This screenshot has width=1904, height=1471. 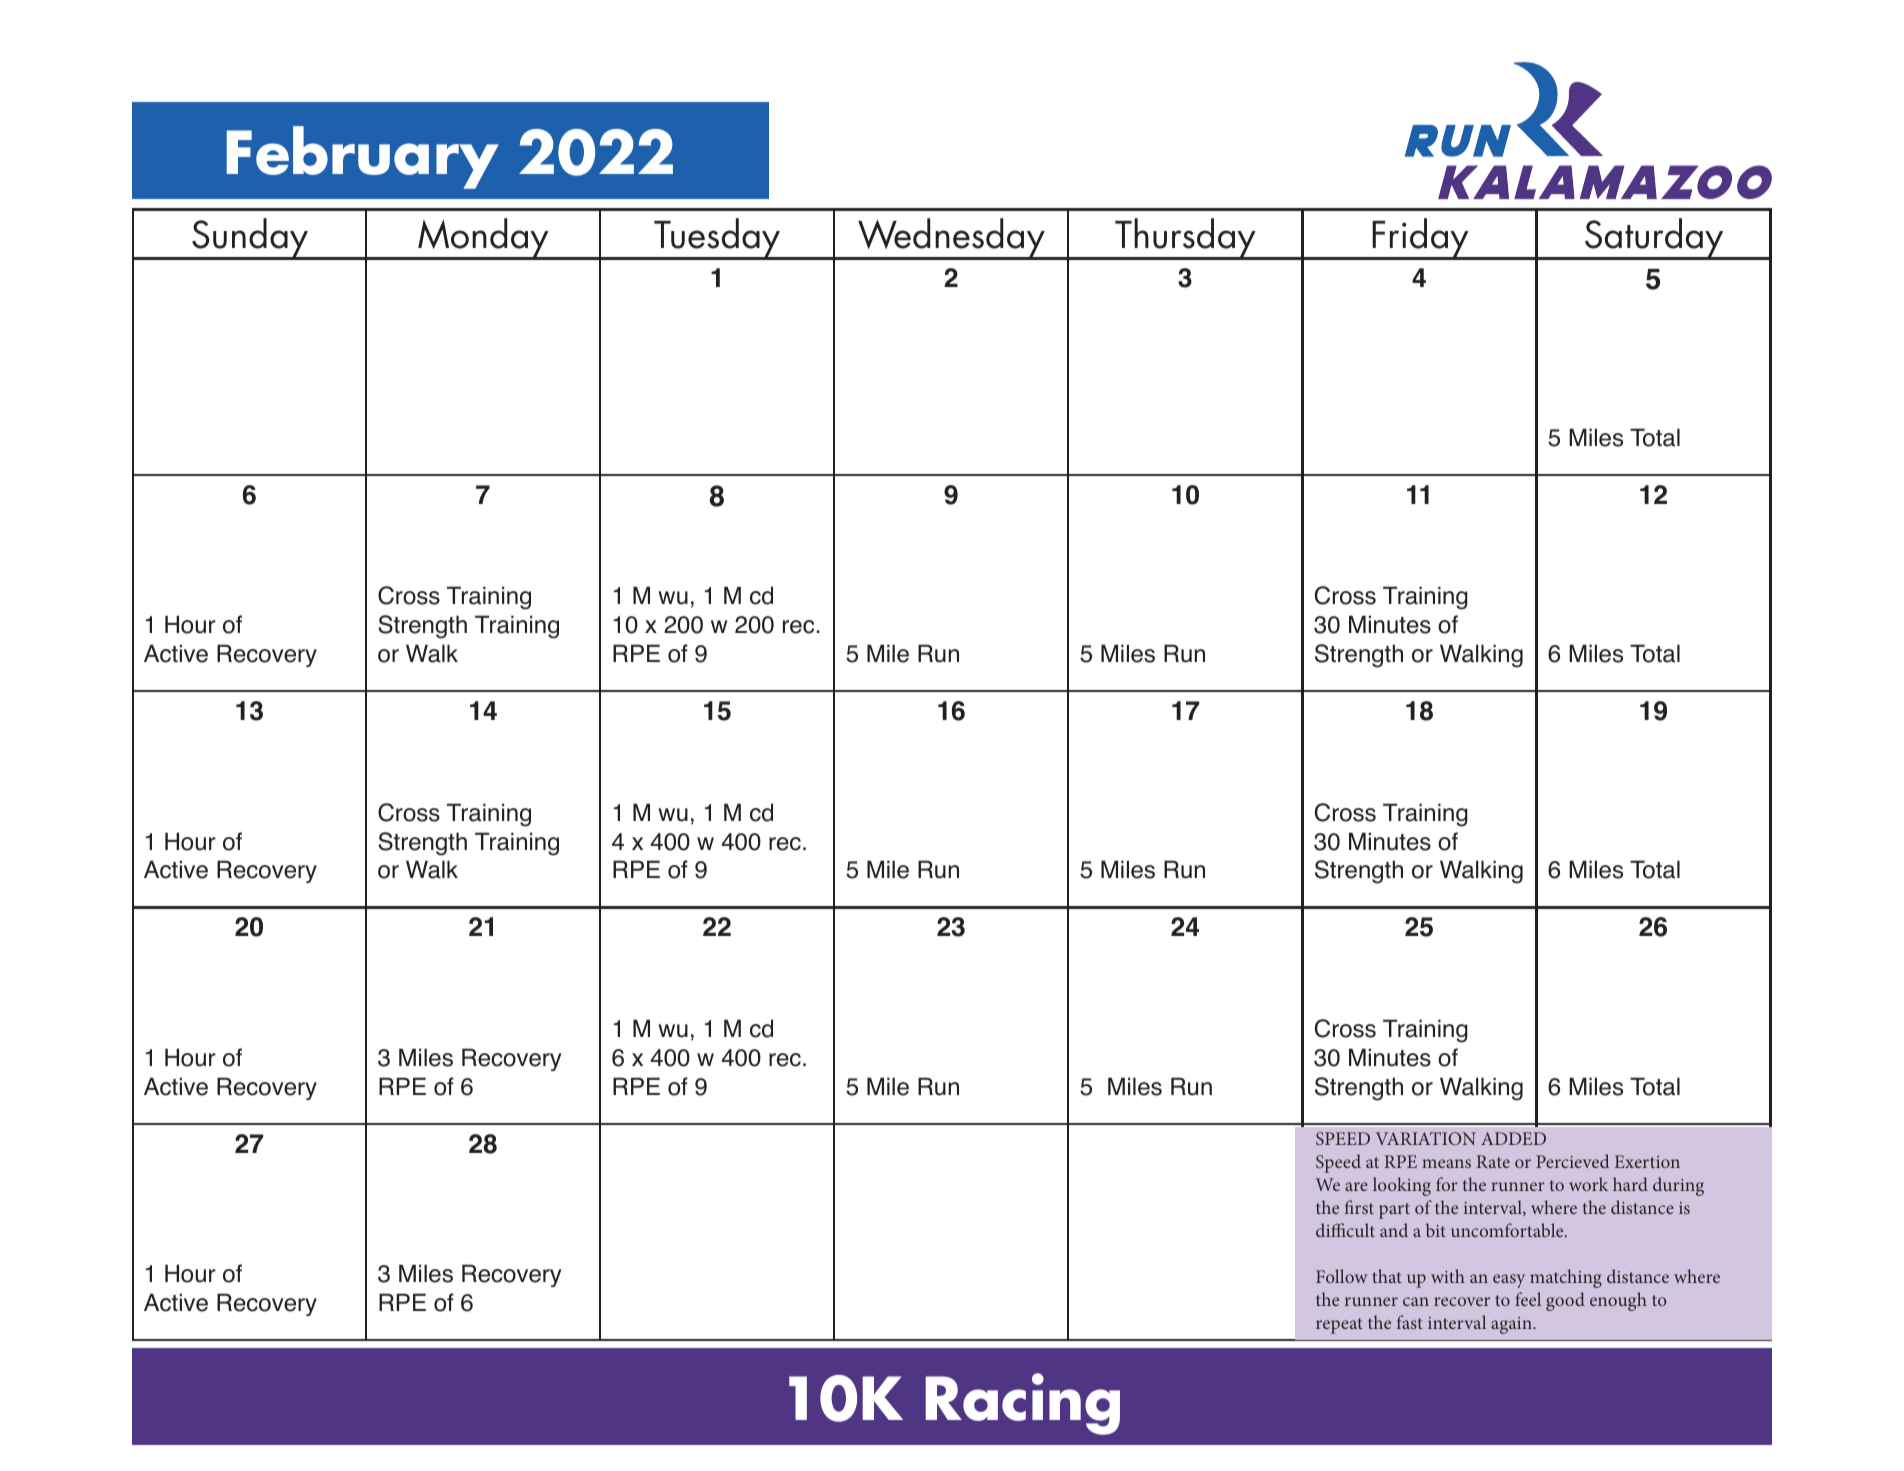 I want to click on are, so click(x=1356, y=1186).
